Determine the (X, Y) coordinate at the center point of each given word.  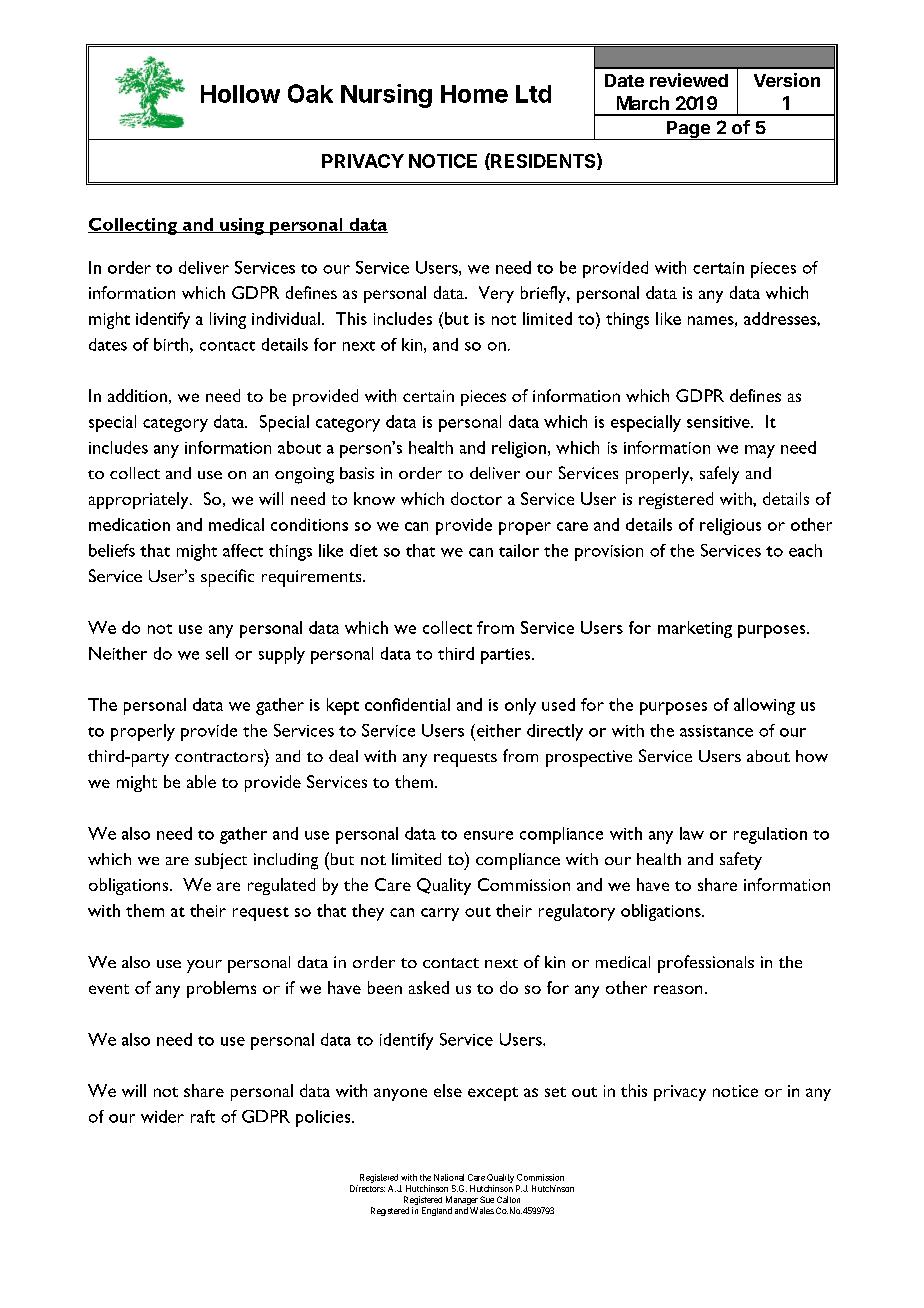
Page (688, 130)
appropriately (140, 500)
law (692, 833)
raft (203, 1116)
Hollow (240, 94)
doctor (476, 498)
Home (474, 94)
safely (719, 475)
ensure (488, 835)
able (201, 781)
